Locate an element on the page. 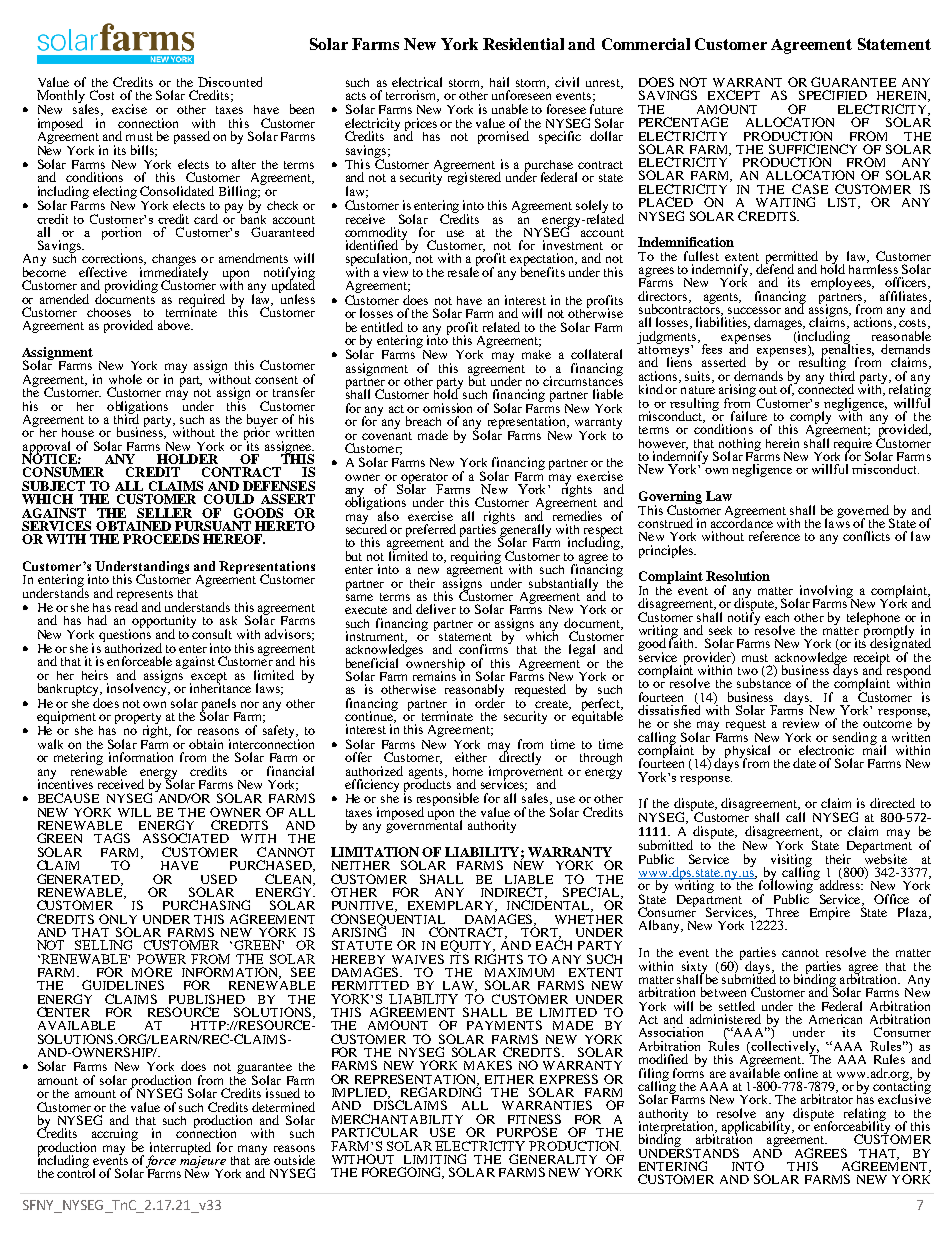  EXEMPLARY is located at coordinates (452, 906).
